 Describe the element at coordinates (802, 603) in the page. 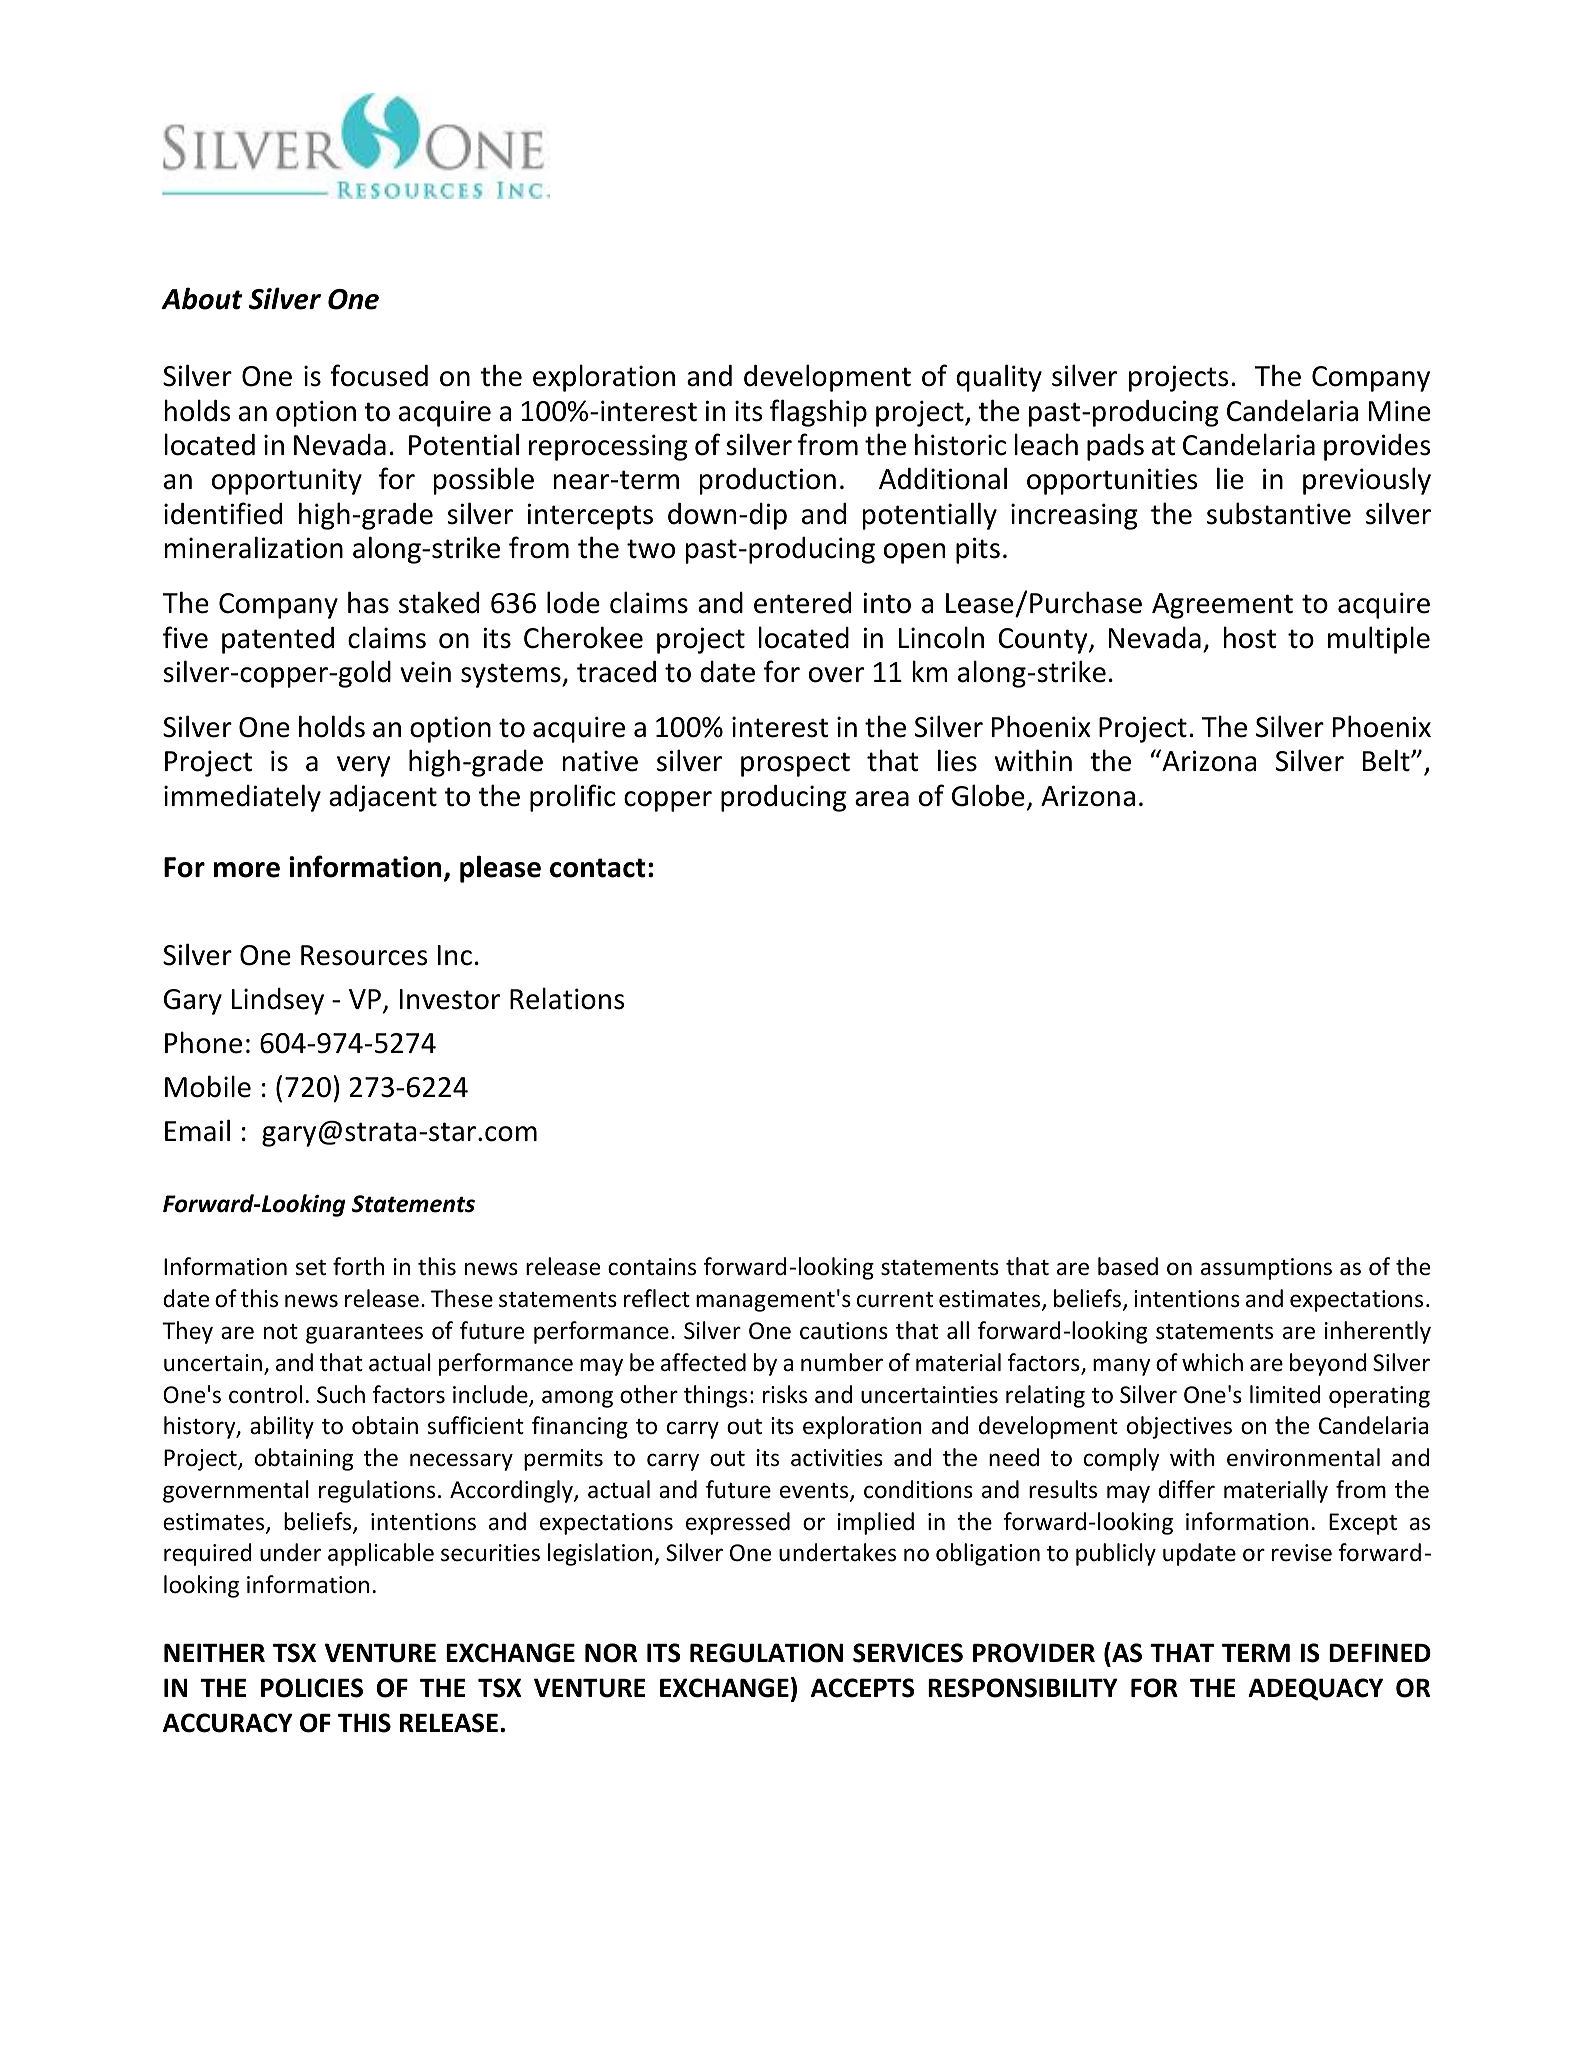

I see `entered` at that location.
